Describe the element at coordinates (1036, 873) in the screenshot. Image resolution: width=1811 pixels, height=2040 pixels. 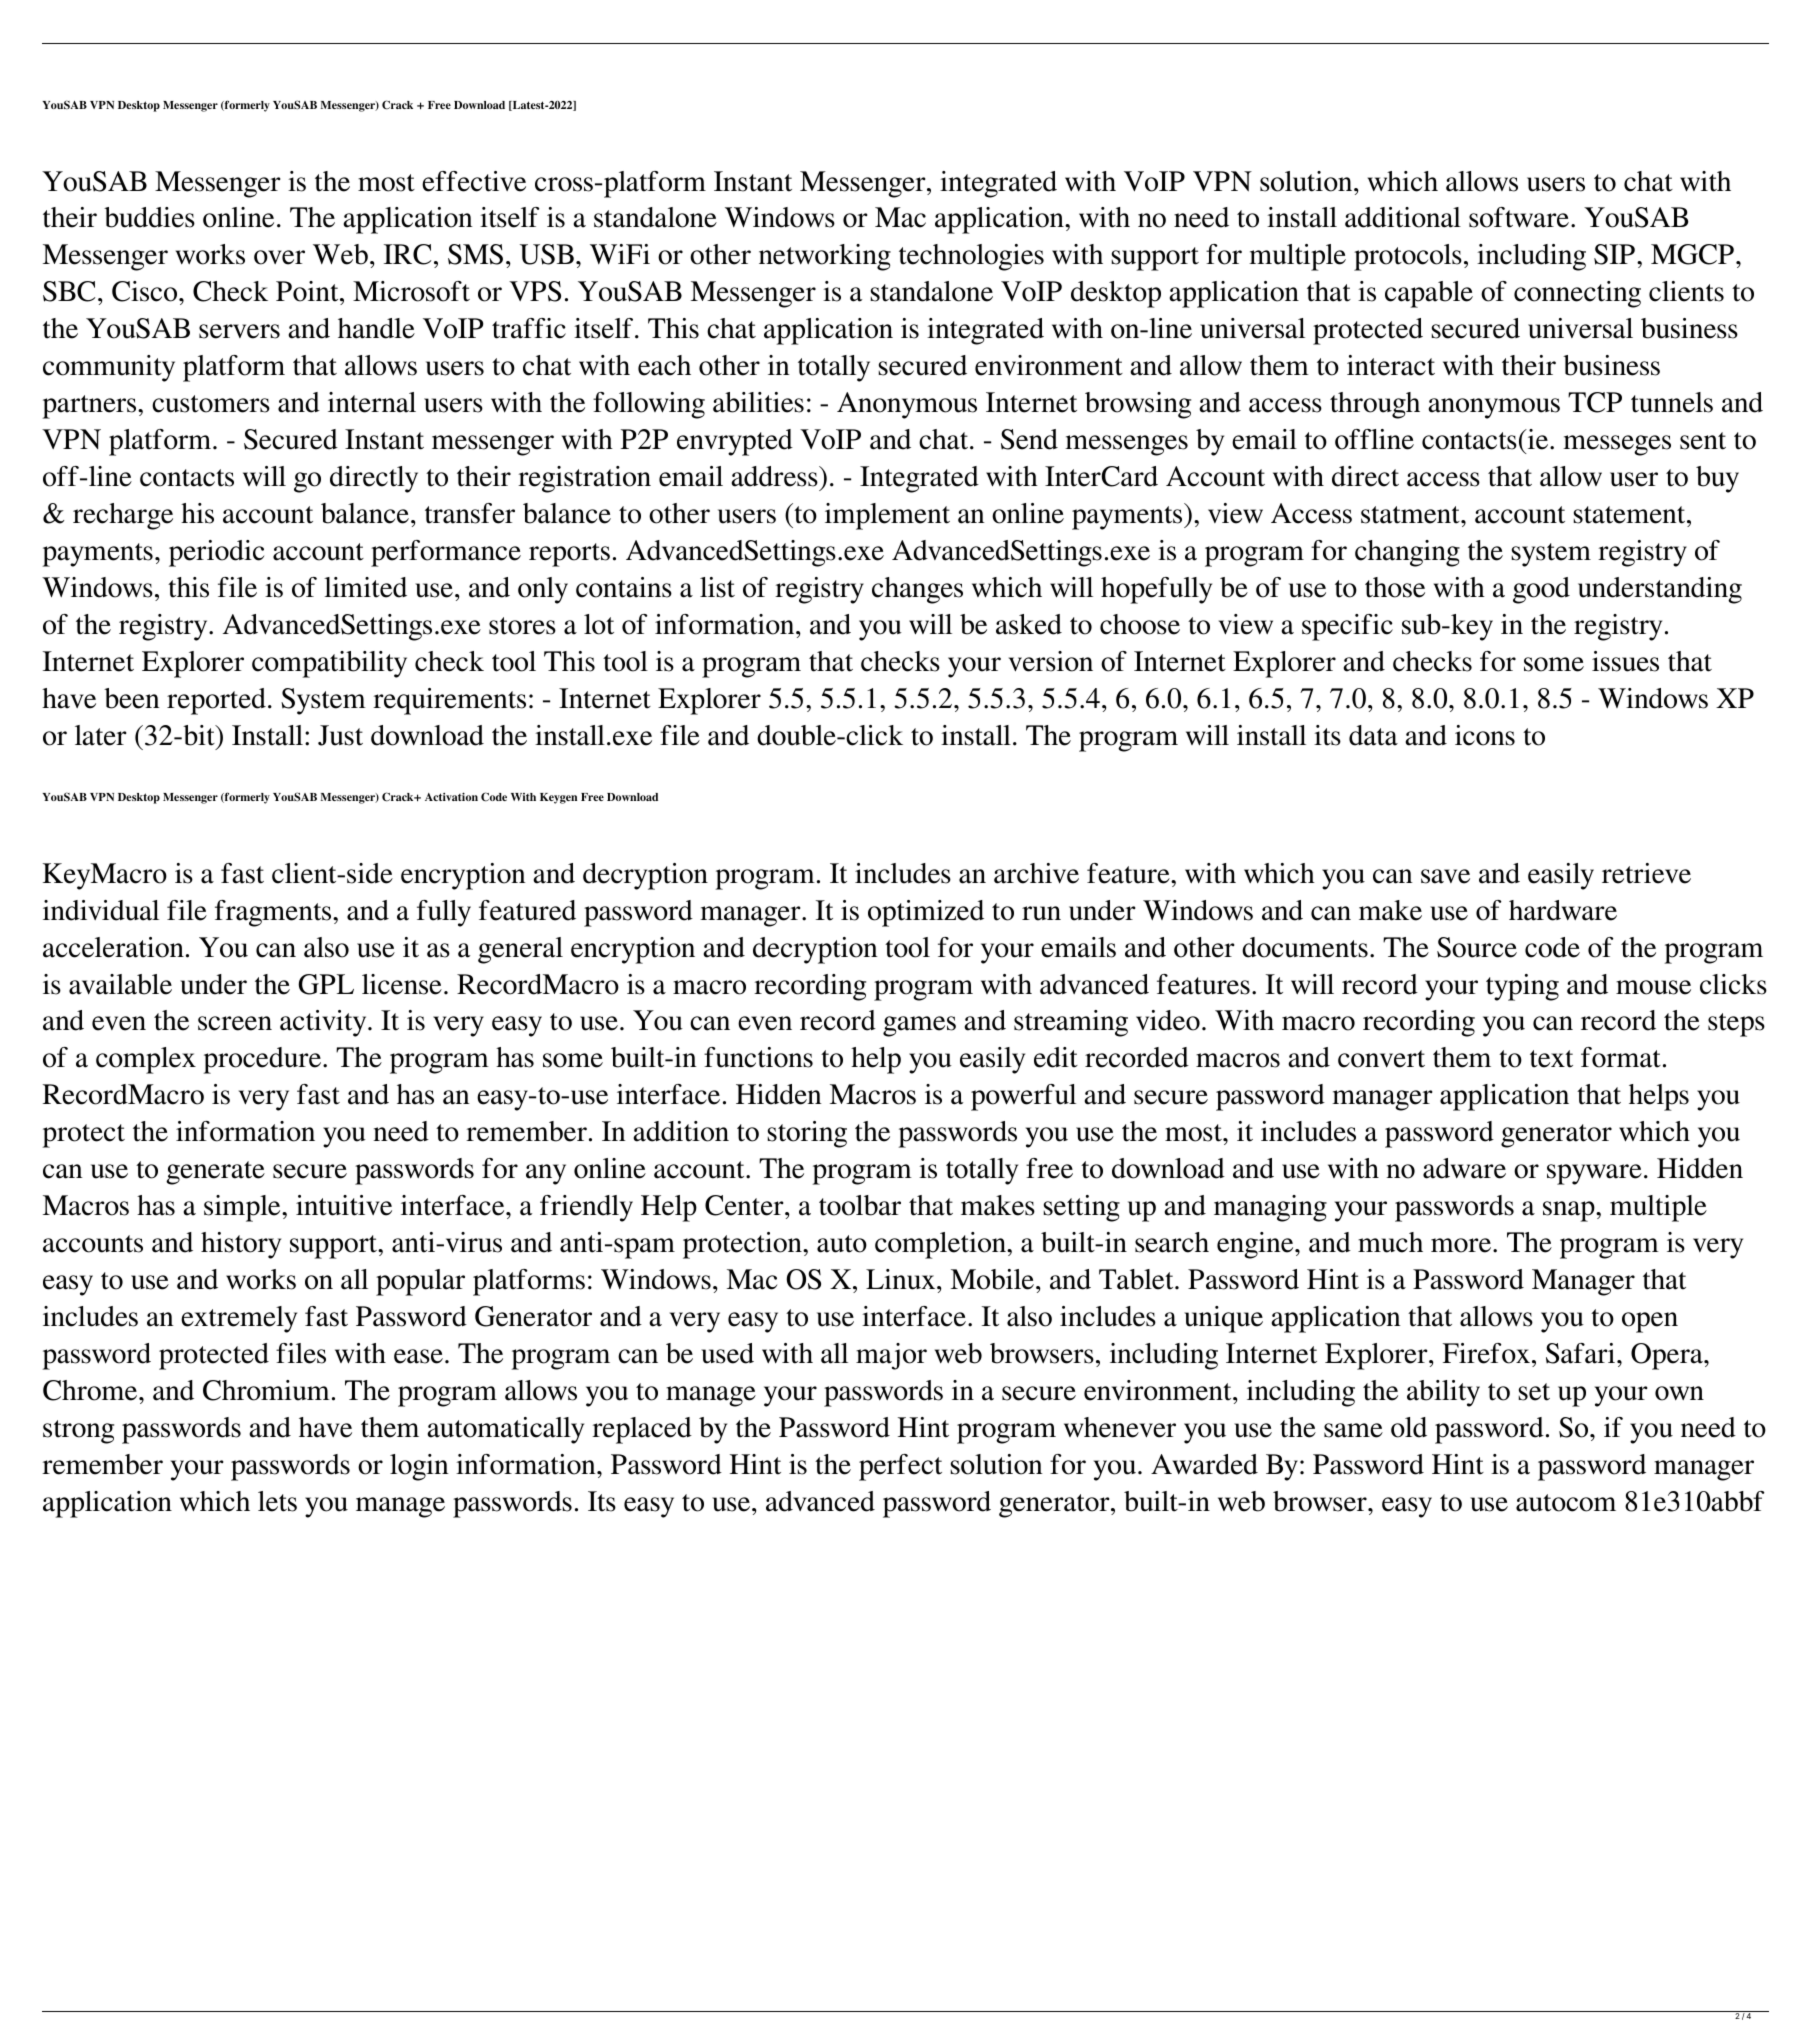
I see `archive` at that location.
